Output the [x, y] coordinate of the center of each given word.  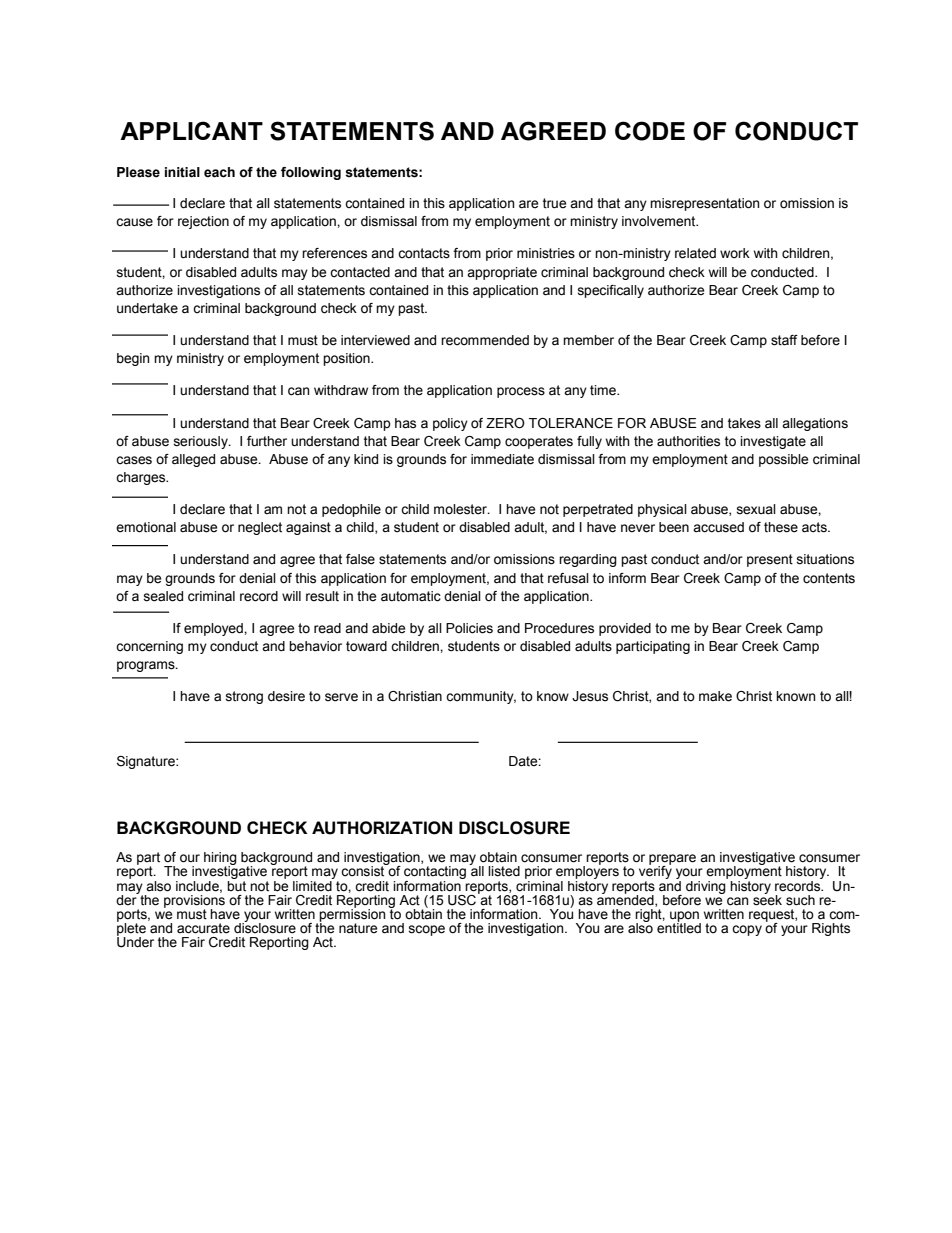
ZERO [505, 423]
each [219, 172]
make [715, 696]
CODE [650, 131]
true [554, 203]
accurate [203, 928]
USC [463, 899]
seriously [202, 442]
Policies [469, 628]
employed [214, 629]
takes [744, 423]
